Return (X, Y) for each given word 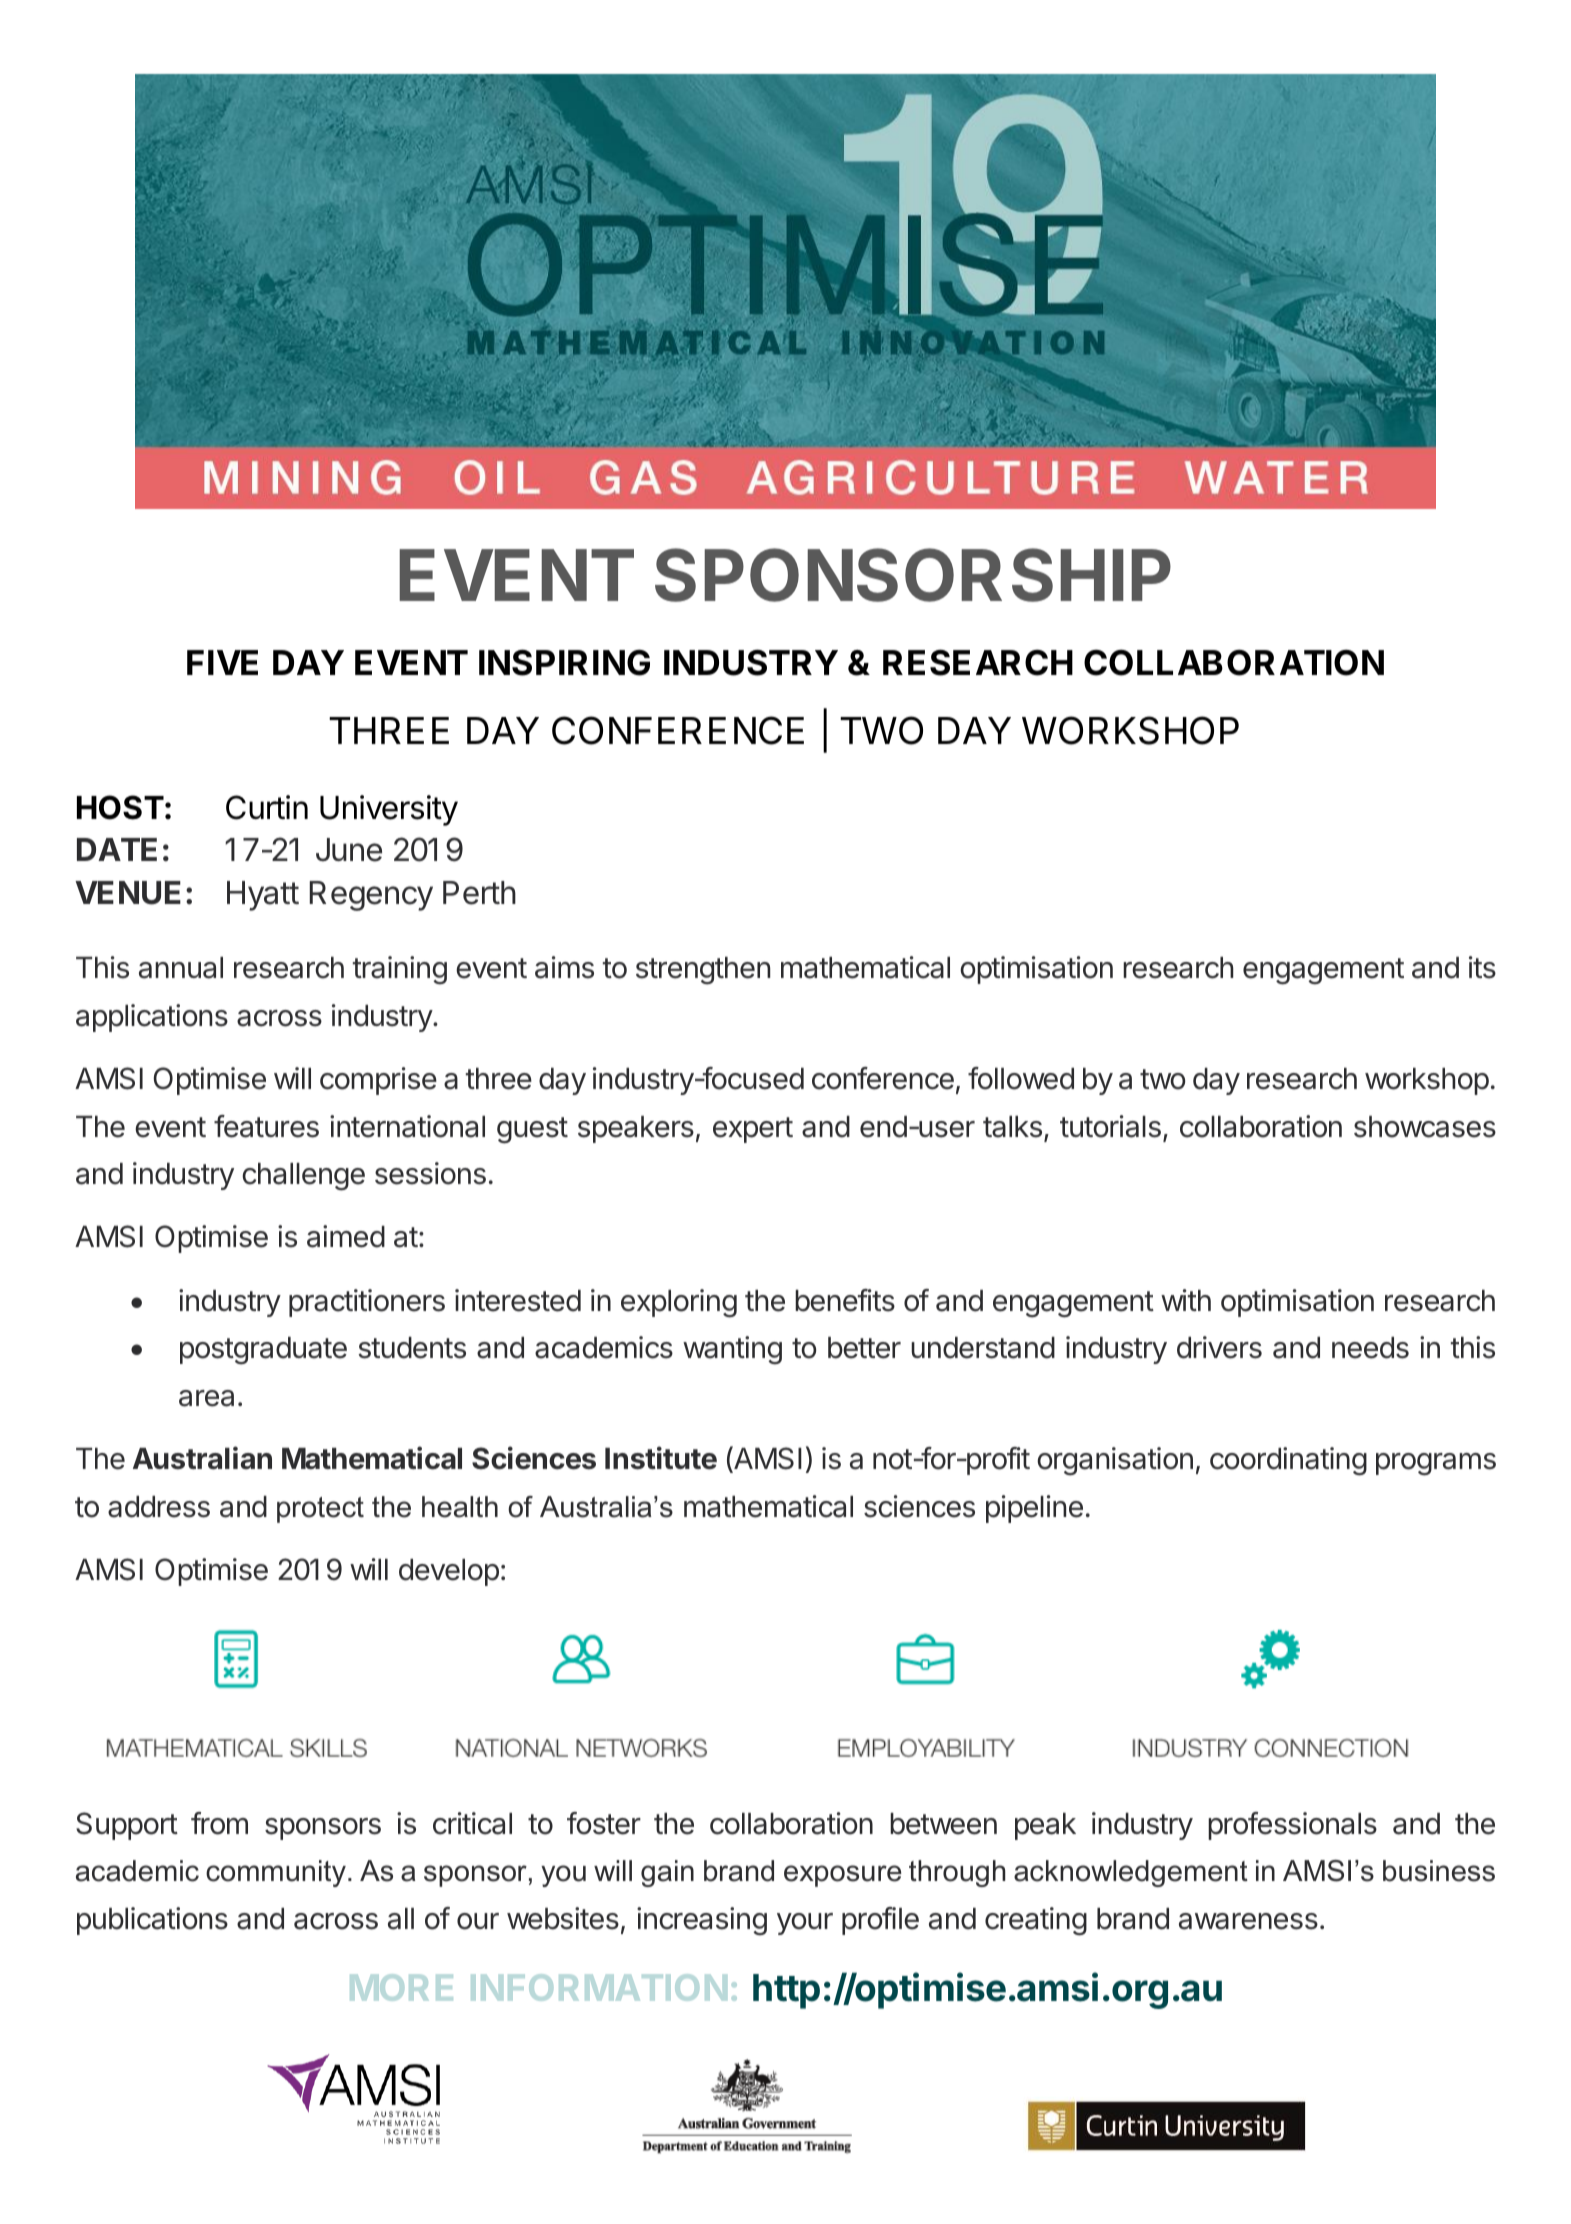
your (805, 1924)
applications (152, 1018)
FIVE (222, 662)
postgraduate (263, 1351)
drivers (1219, 1347)
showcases (1425, 1127)
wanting (732, 1350)
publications (152, 1921)
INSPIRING (564, 662)
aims (564, 967)
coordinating (1288, 1461)
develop (449, 1572)
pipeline (1034, 1509)
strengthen (703, 971)
